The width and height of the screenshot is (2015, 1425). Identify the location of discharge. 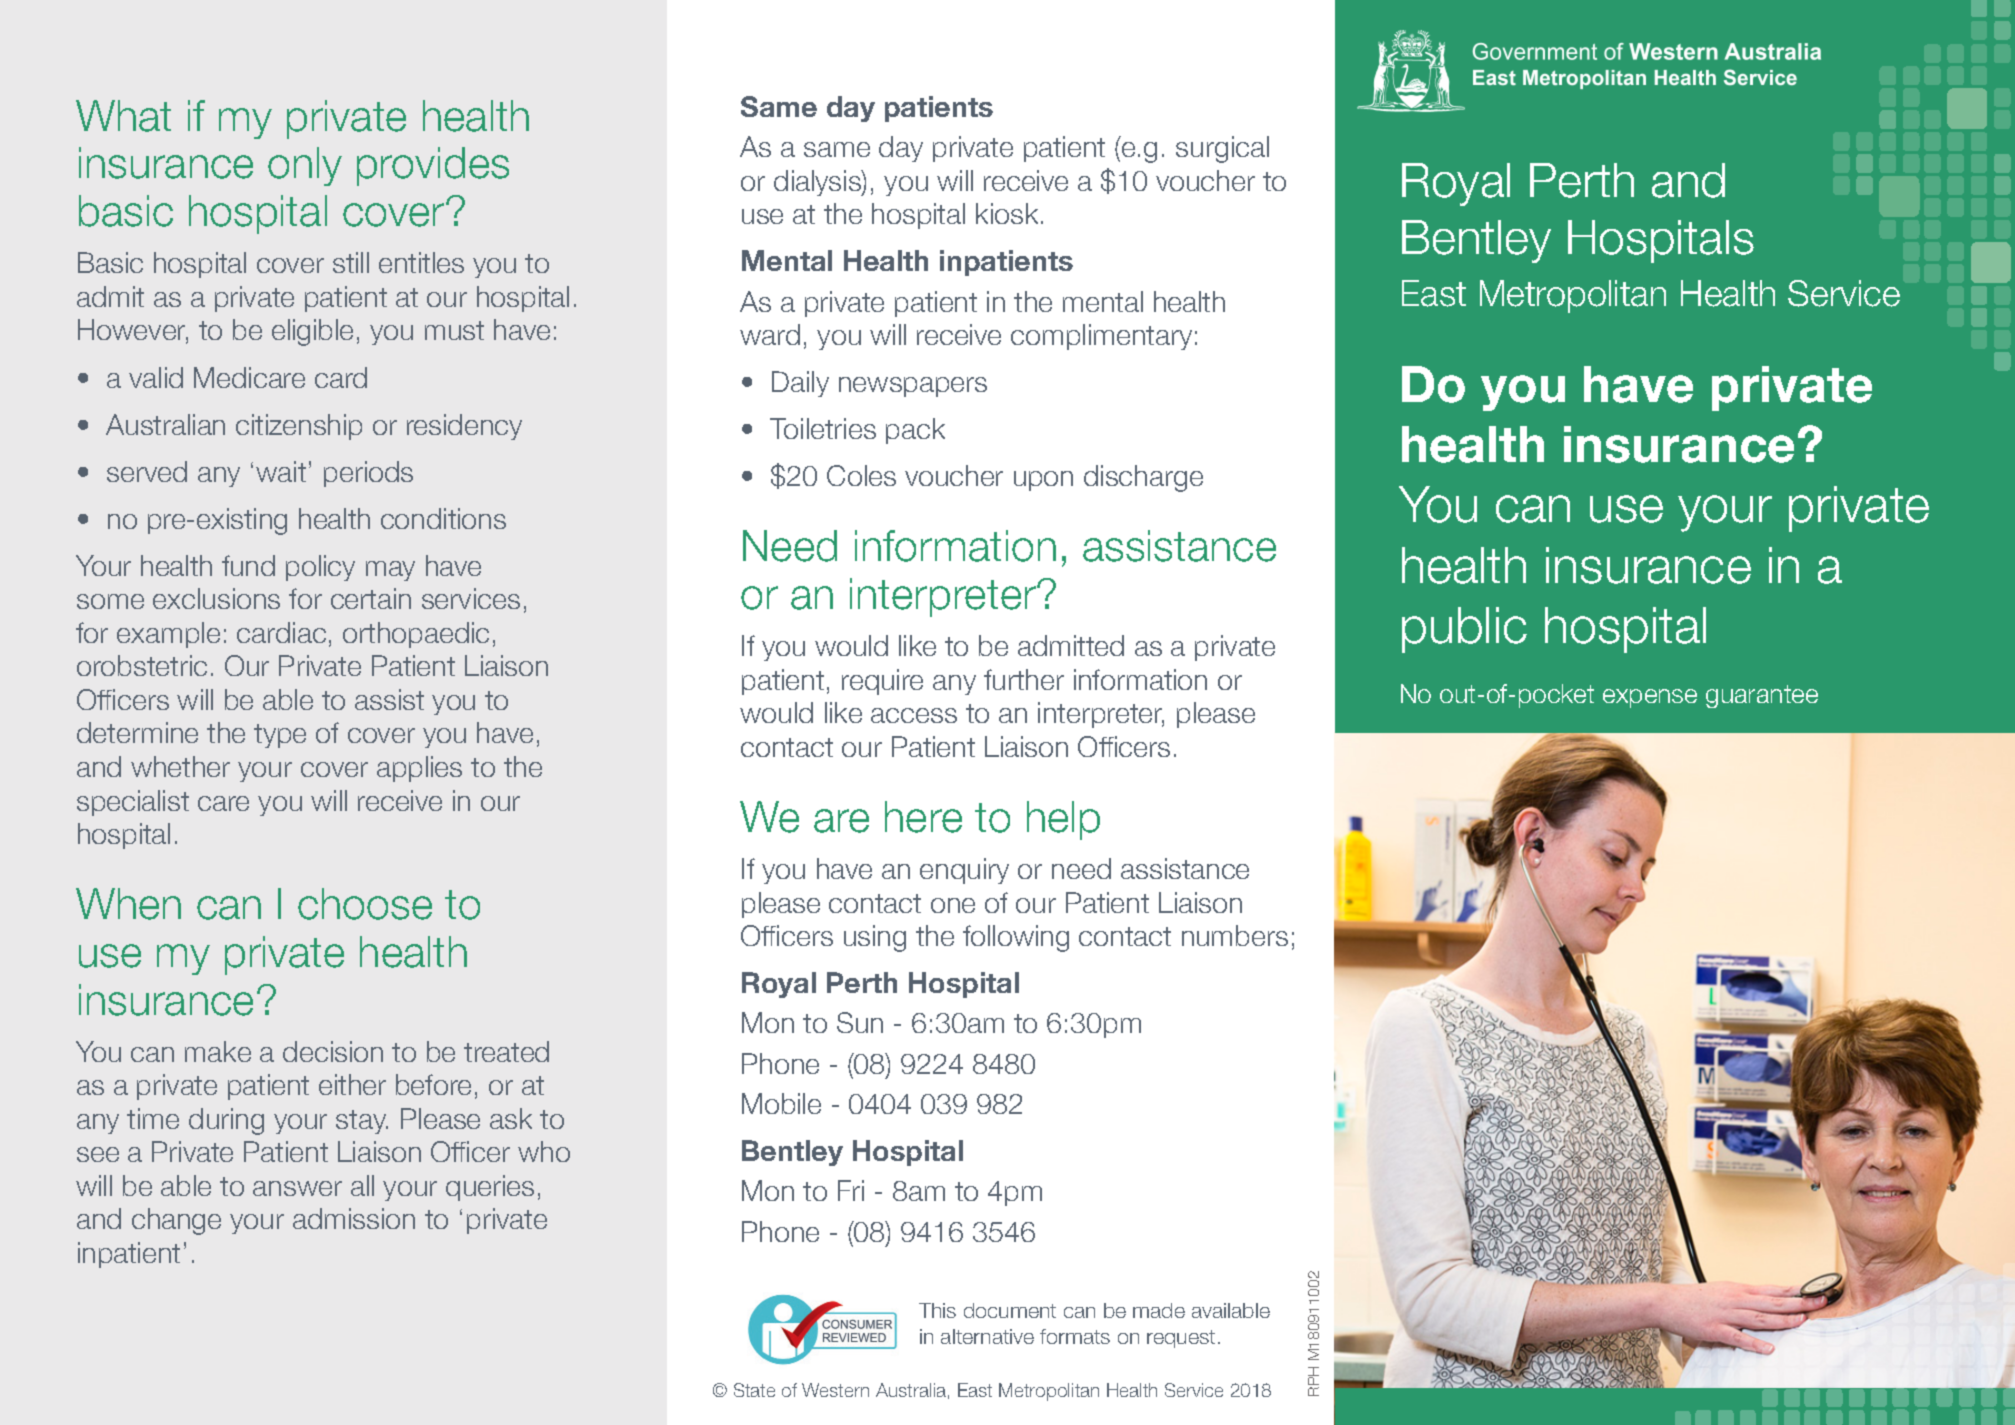
(1143, 478).
